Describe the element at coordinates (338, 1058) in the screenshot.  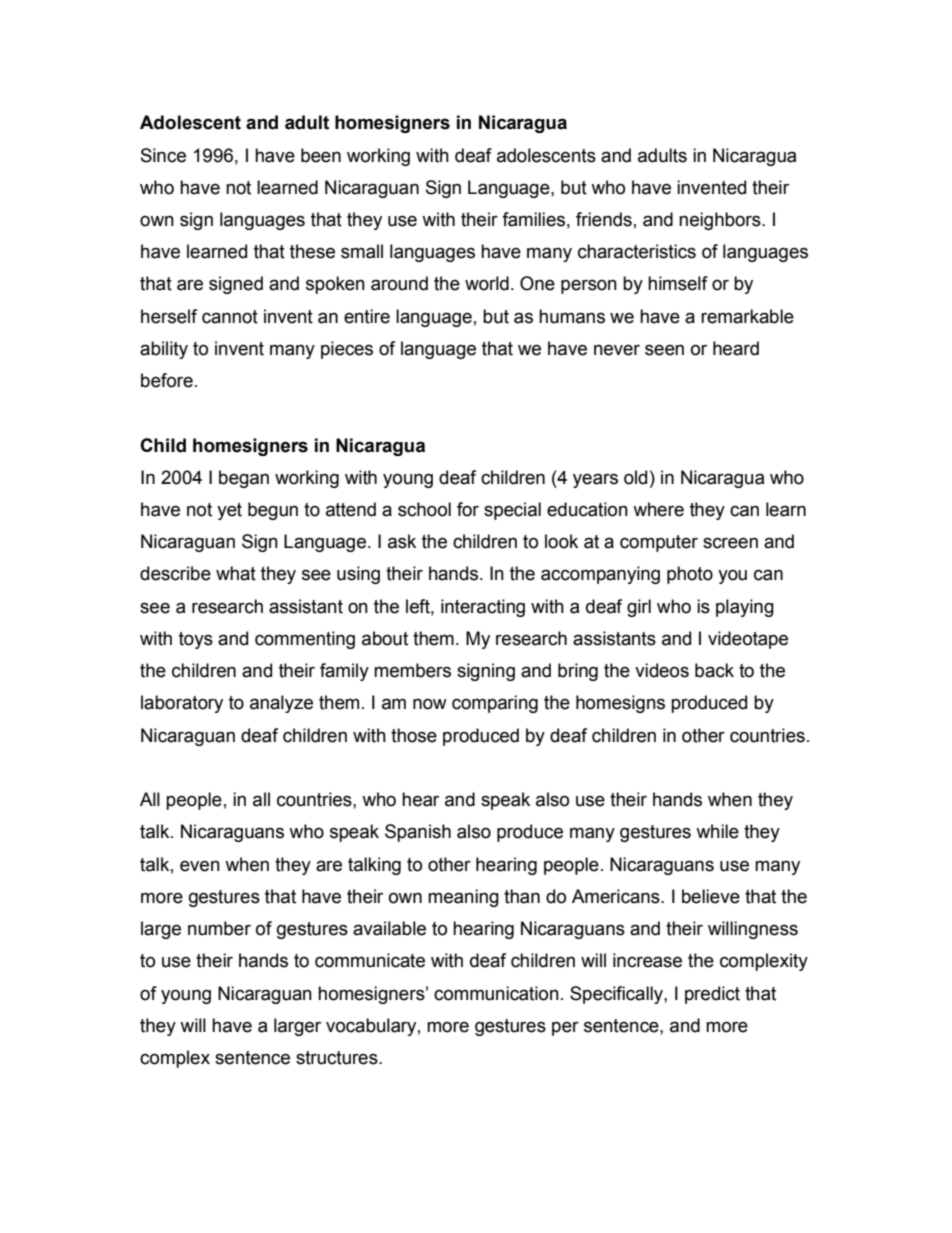
I see `structures` at that location.
